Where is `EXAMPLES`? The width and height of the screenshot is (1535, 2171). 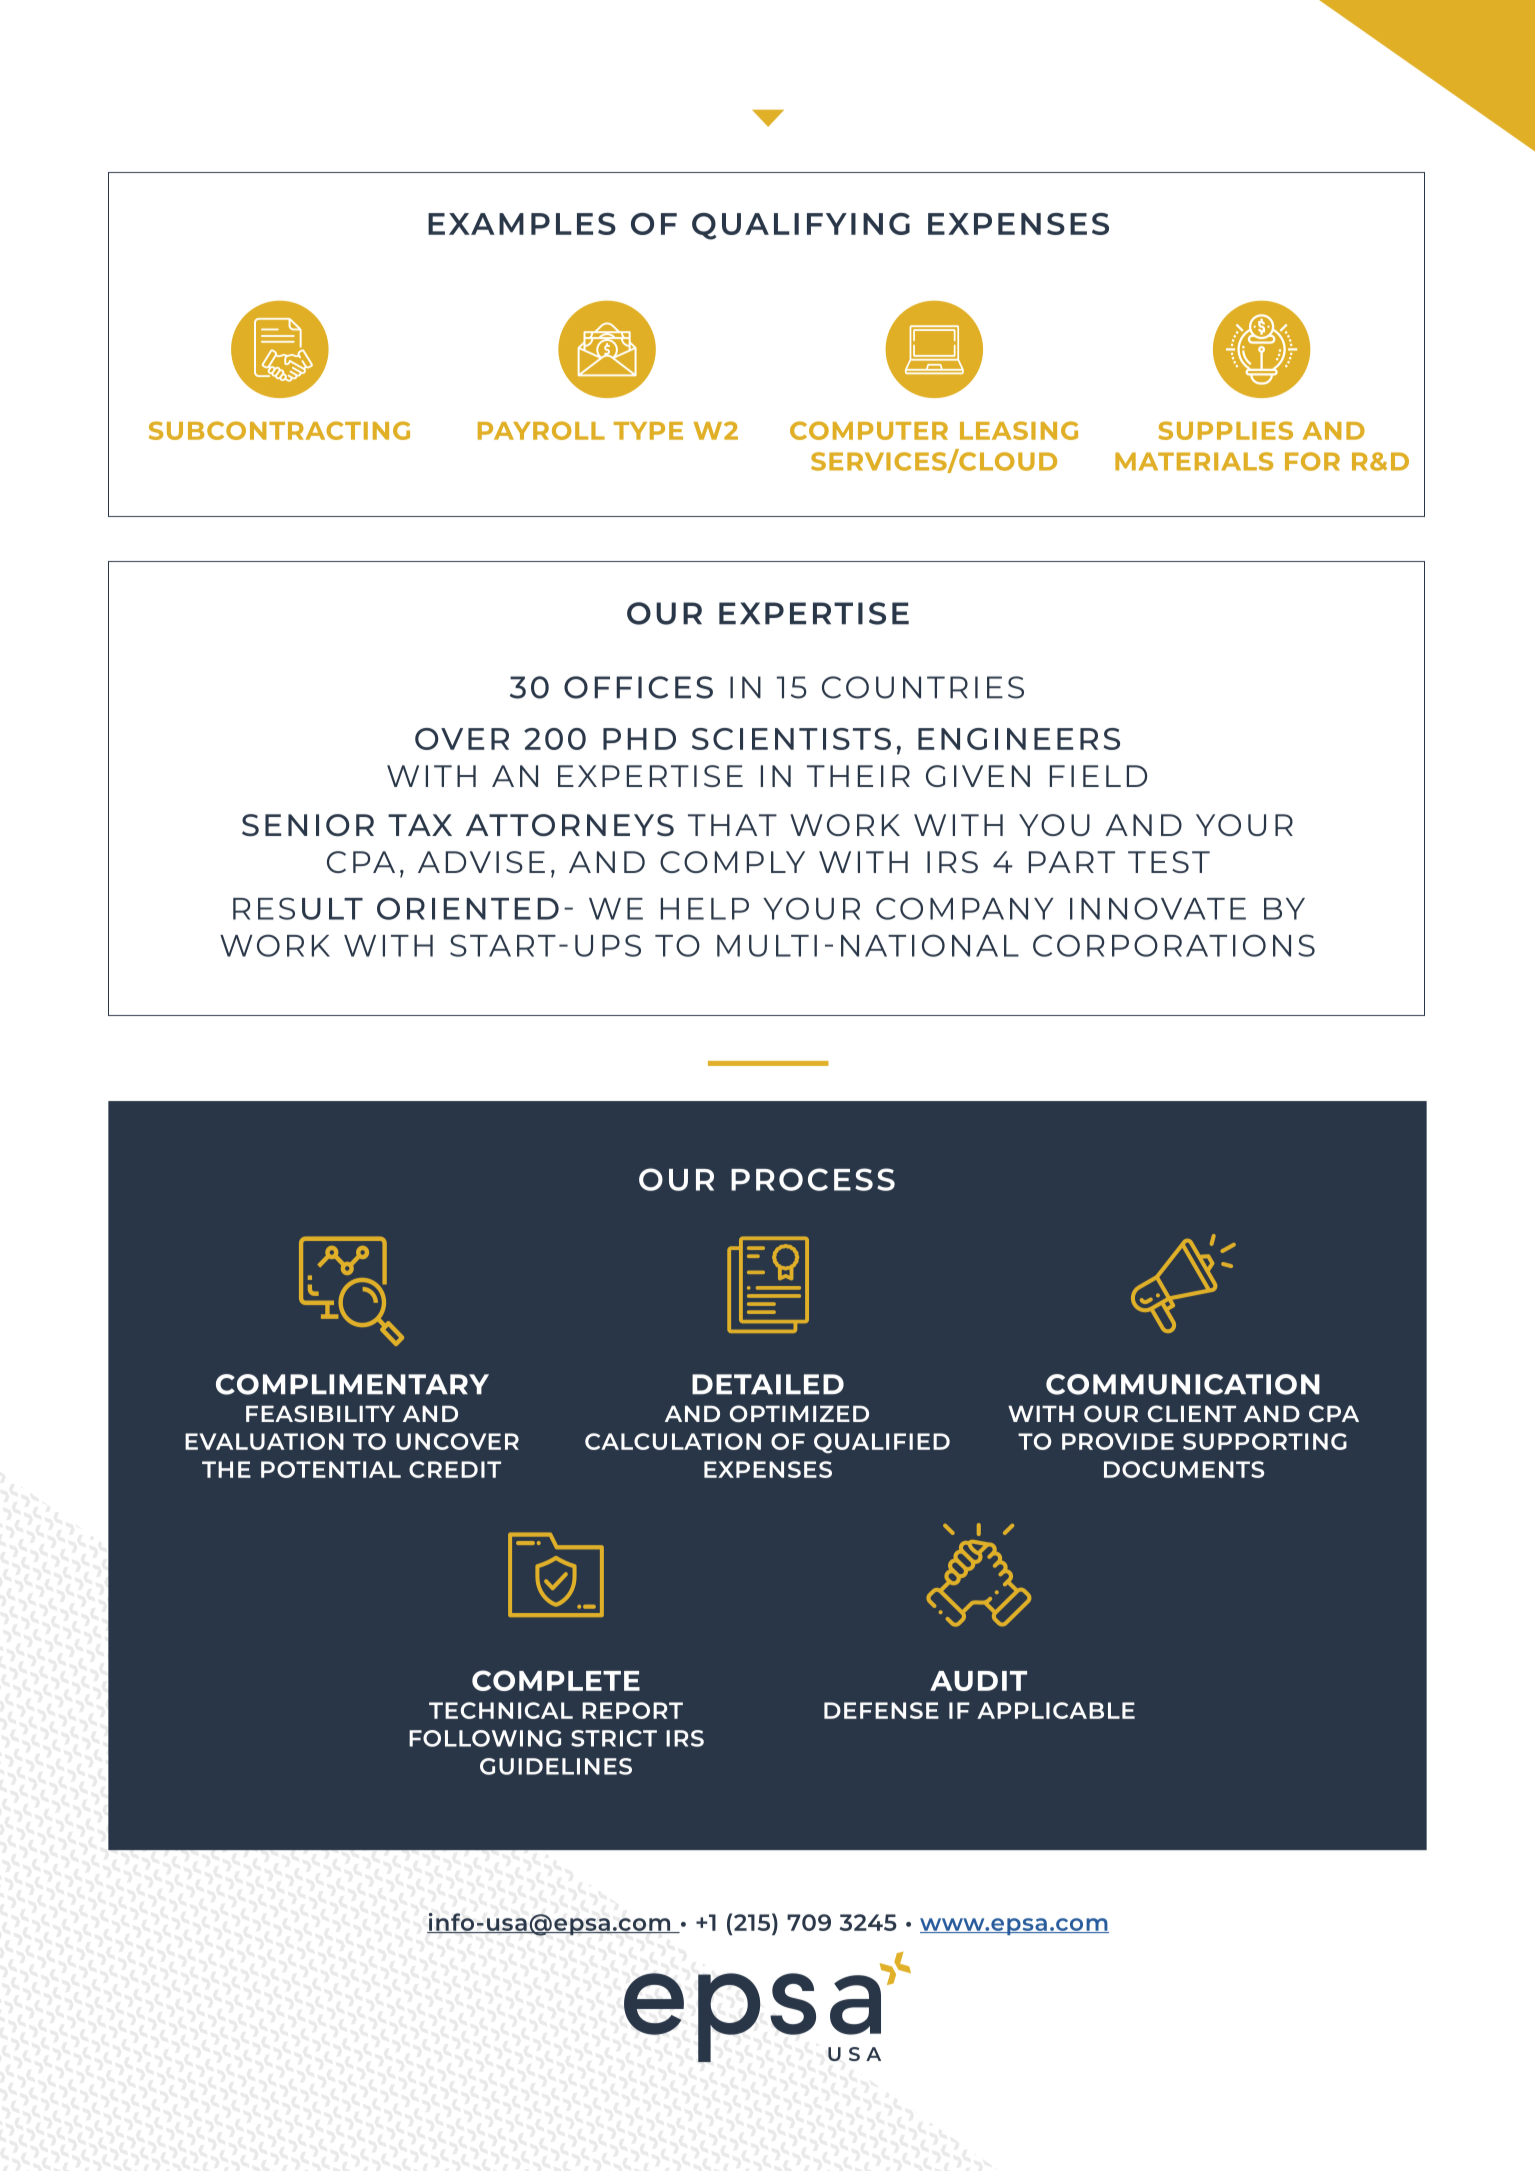 EXAMPLES is located at coordinates (522, 224).
